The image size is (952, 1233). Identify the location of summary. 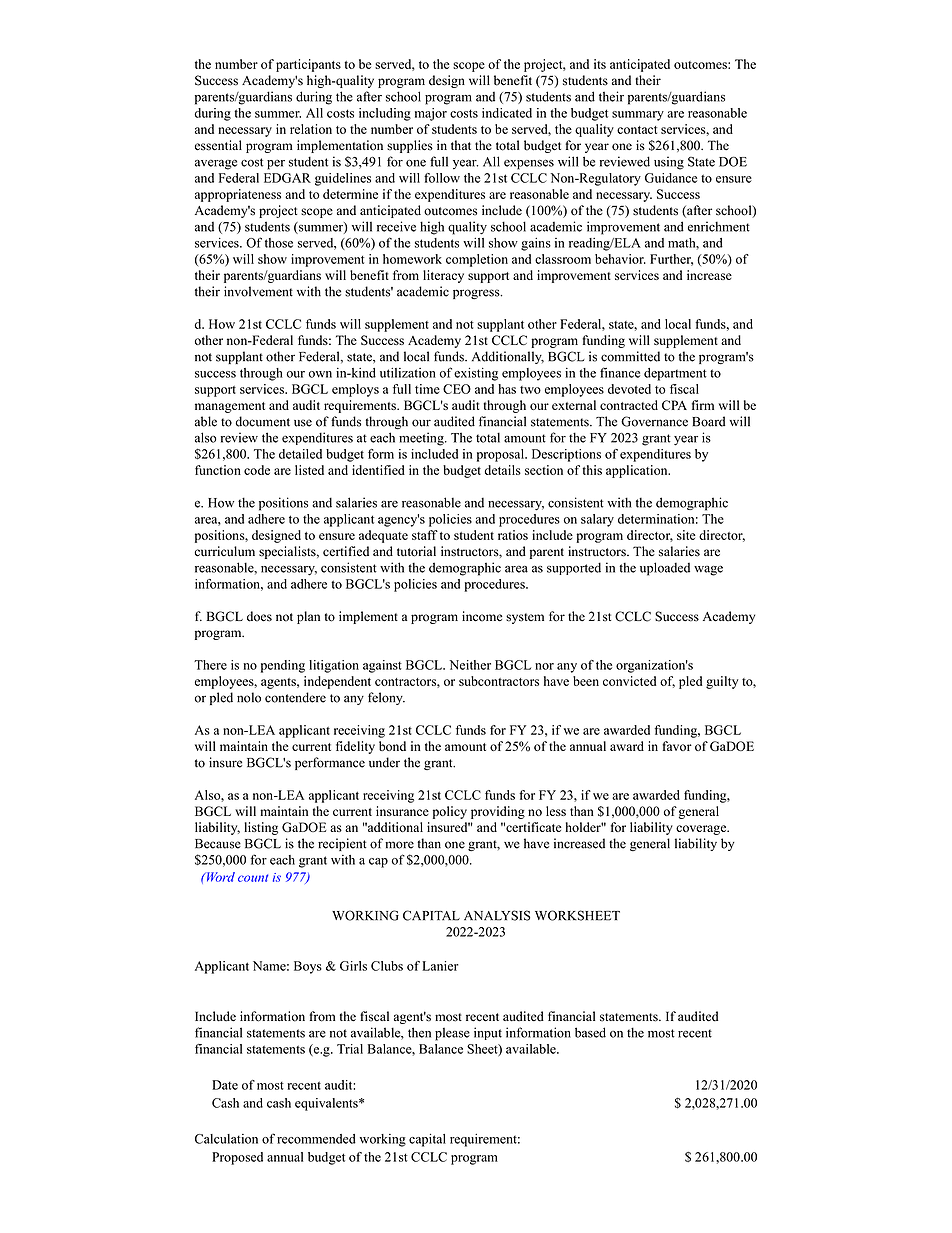
(638, 116).
